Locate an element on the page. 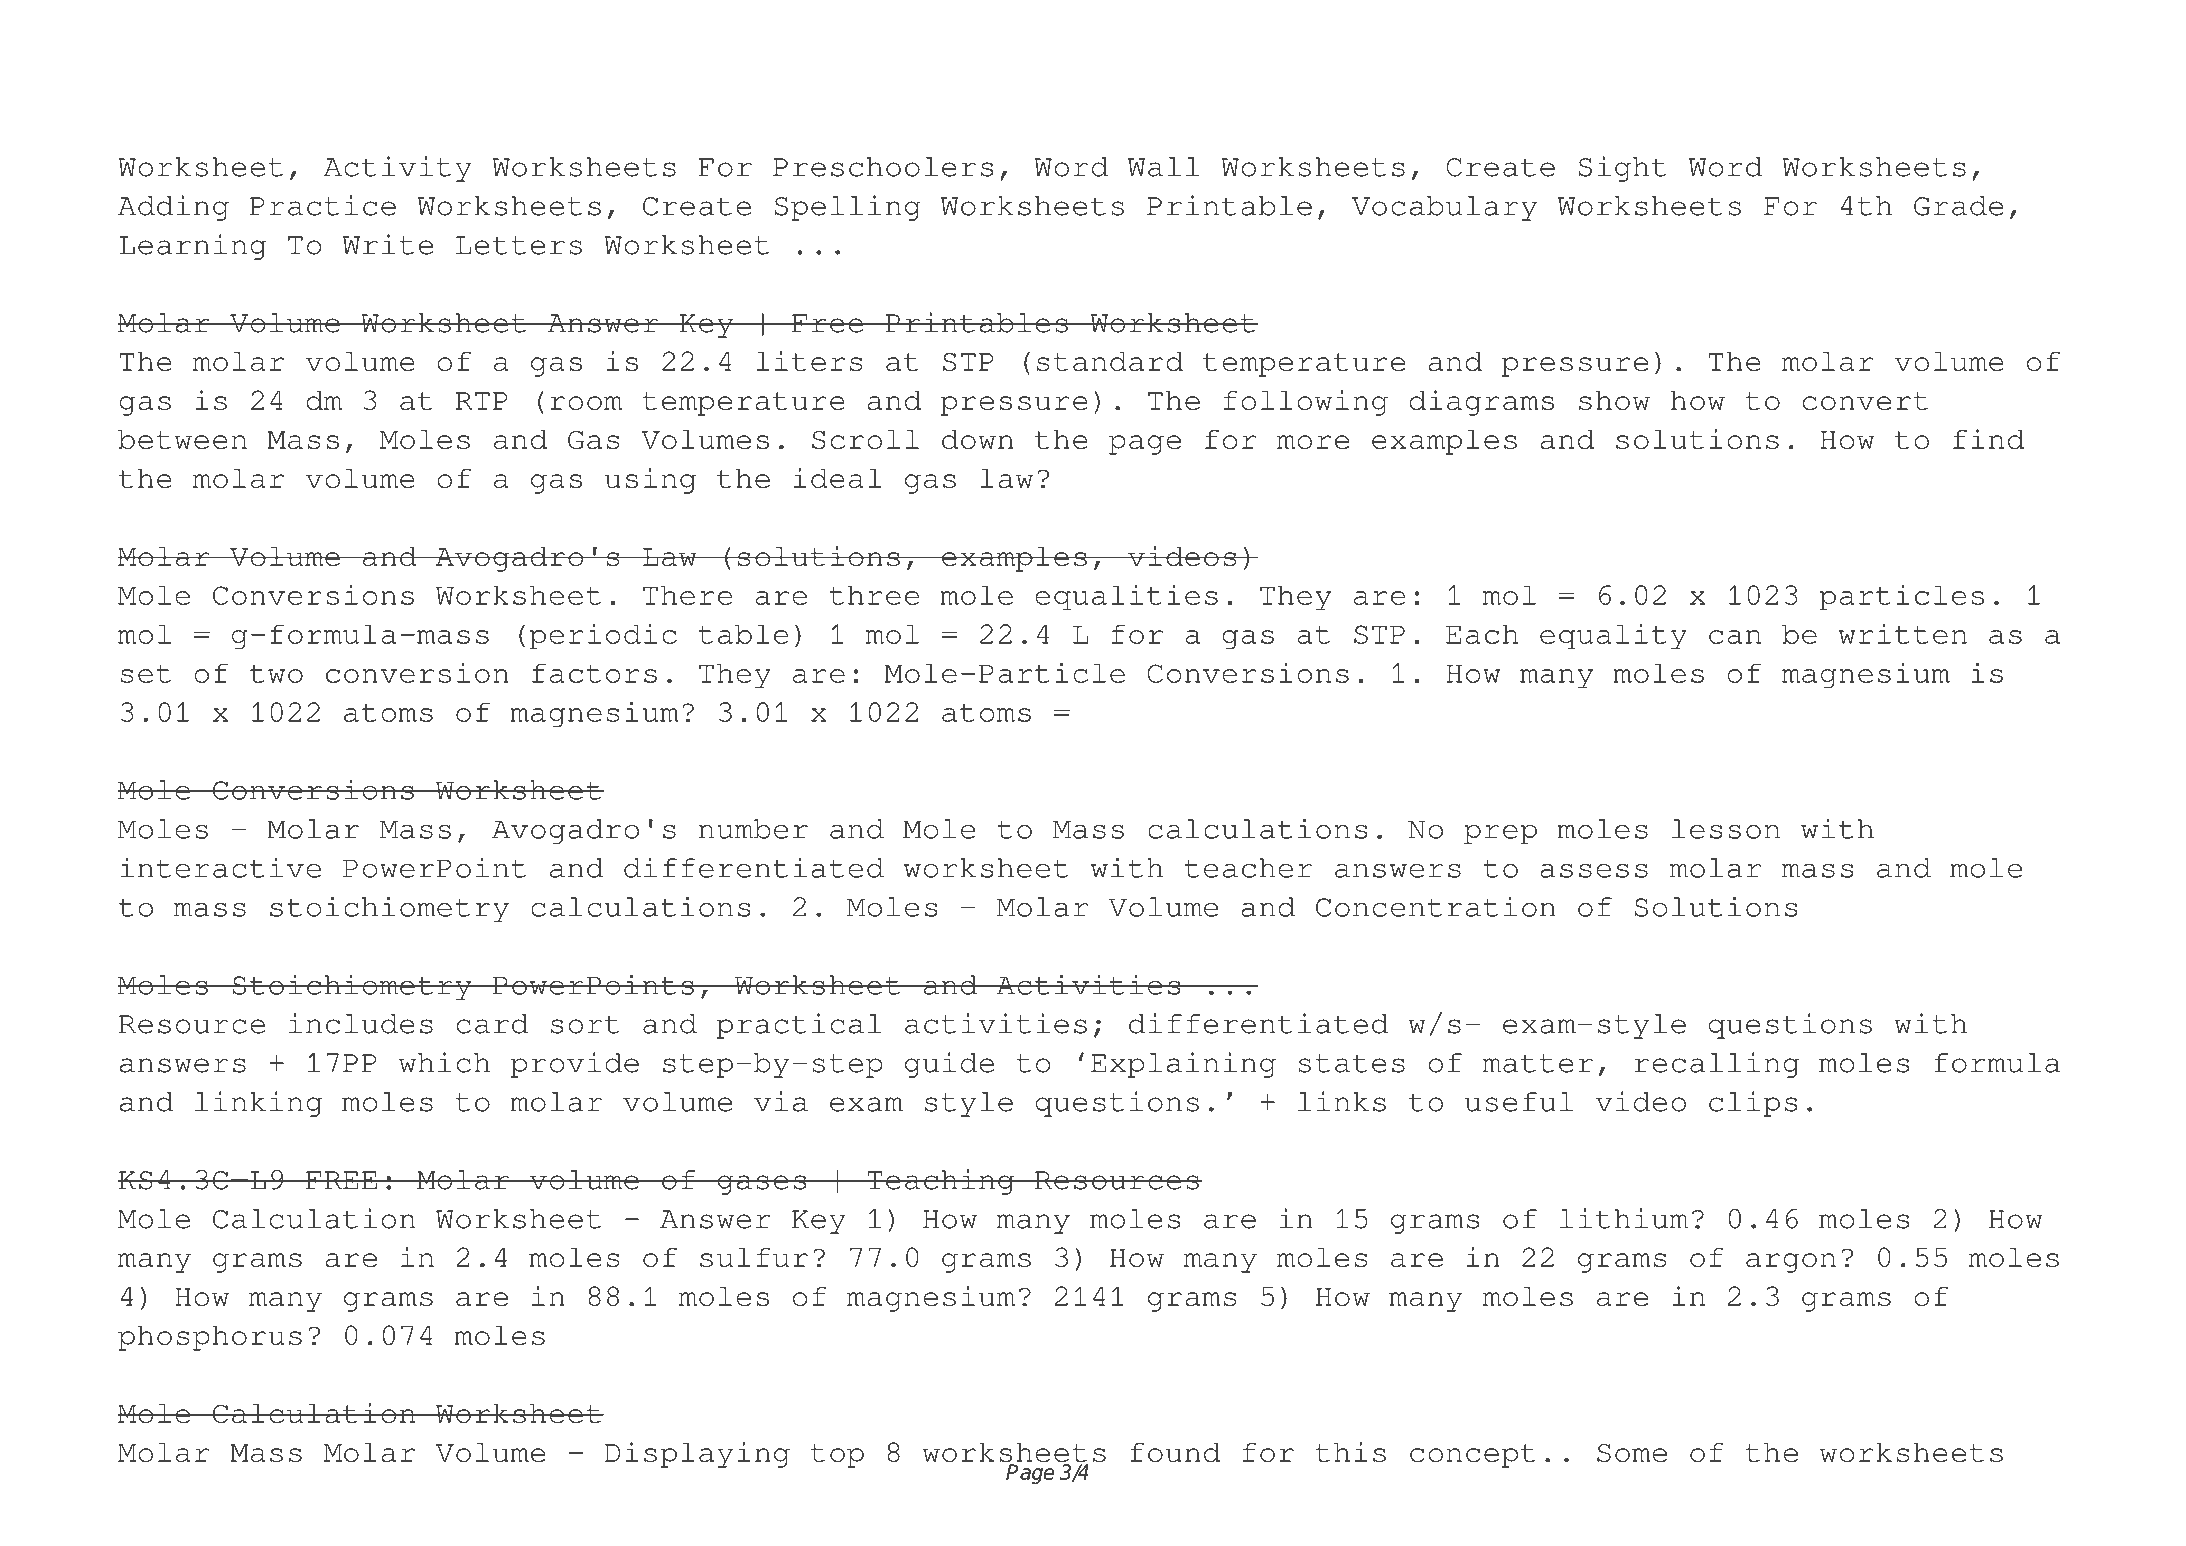 The width and height of the document is (2186, 1546). using is located at coordinates (650, 481).
